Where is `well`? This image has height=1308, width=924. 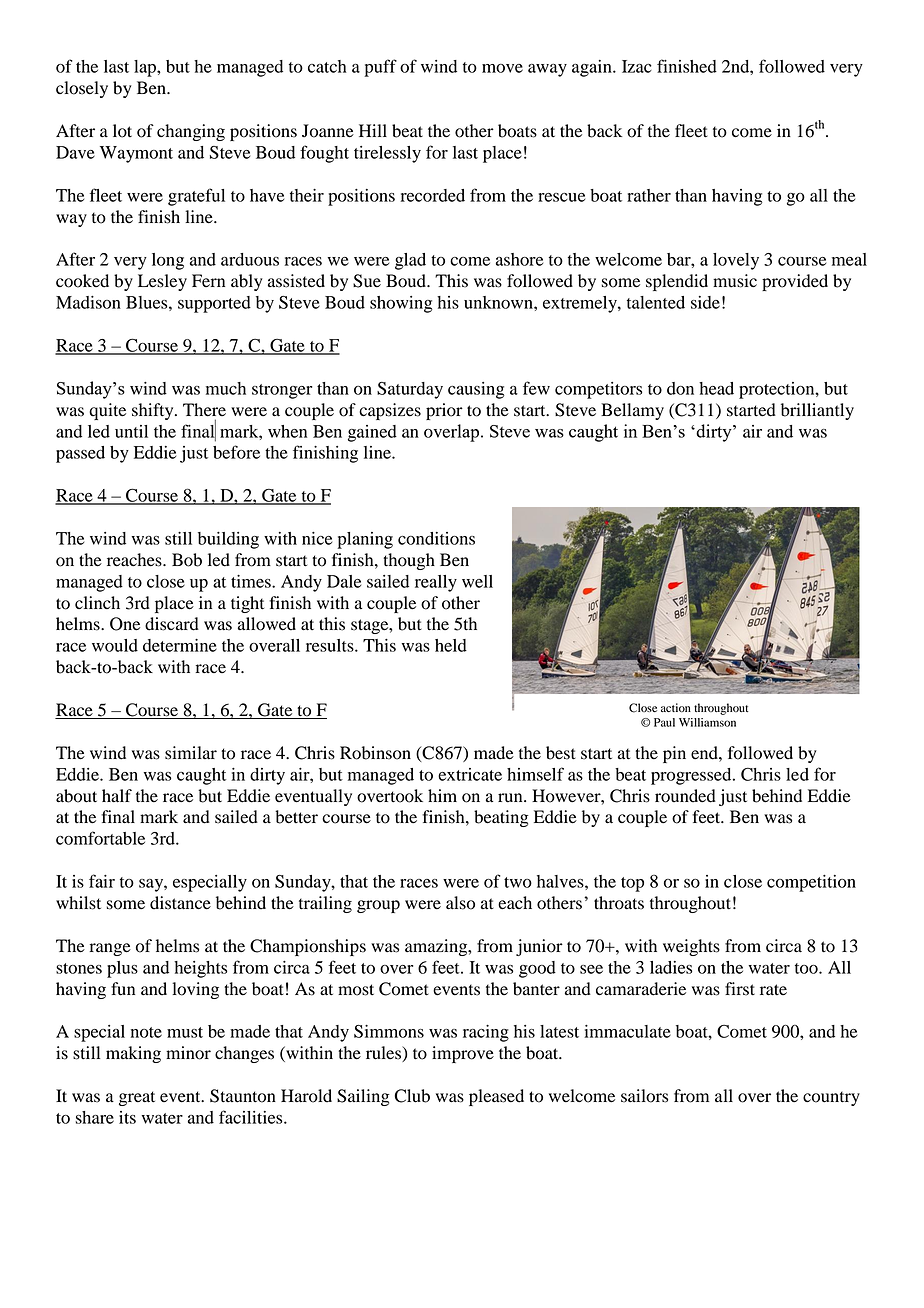 well is located at coordinates (477, 581).
